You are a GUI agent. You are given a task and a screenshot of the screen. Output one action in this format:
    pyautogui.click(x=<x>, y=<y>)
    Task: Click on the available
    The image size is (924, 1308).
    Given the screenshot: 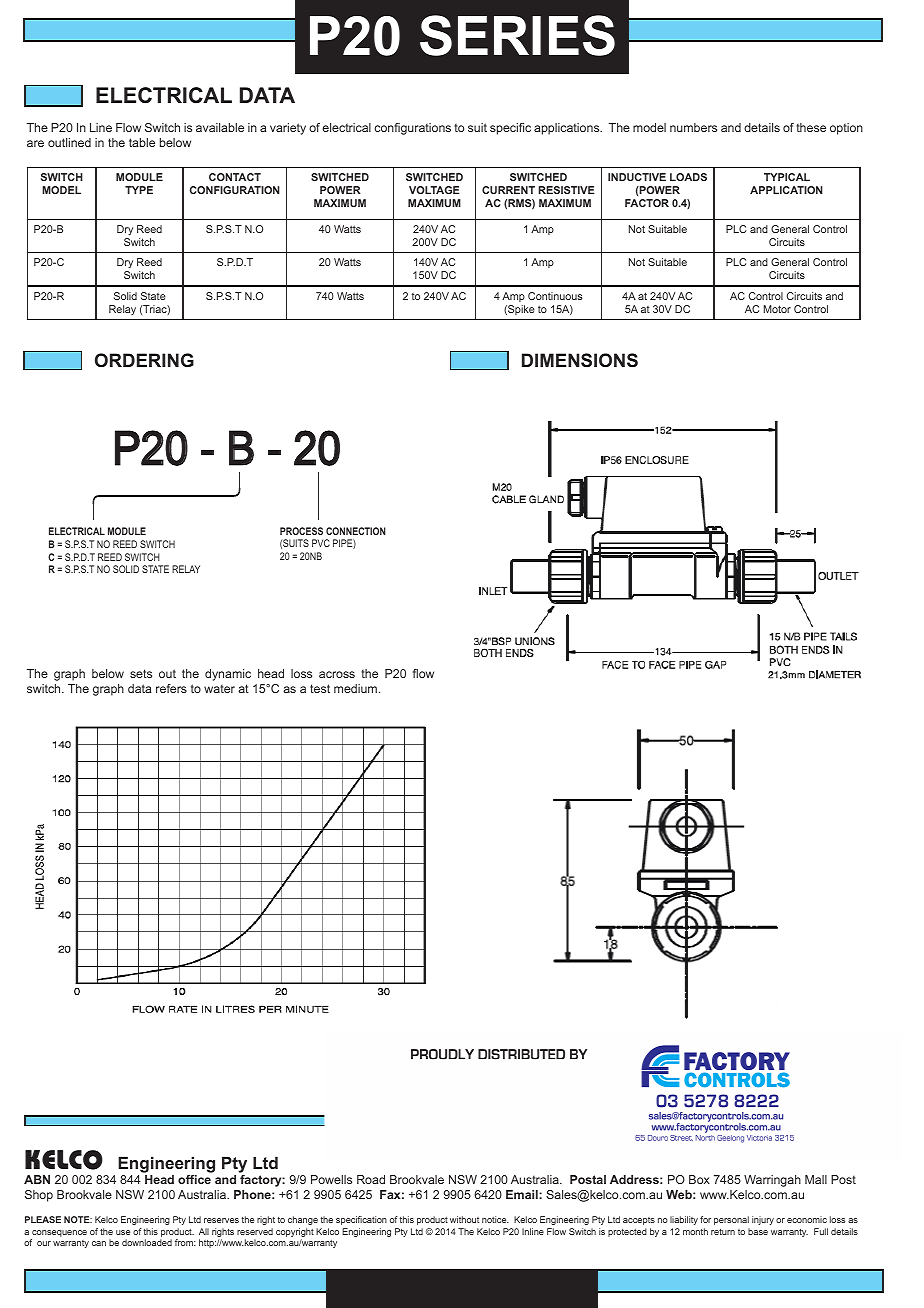 What is the action you would take?
    pyautogui.click(x=220, y=127)
